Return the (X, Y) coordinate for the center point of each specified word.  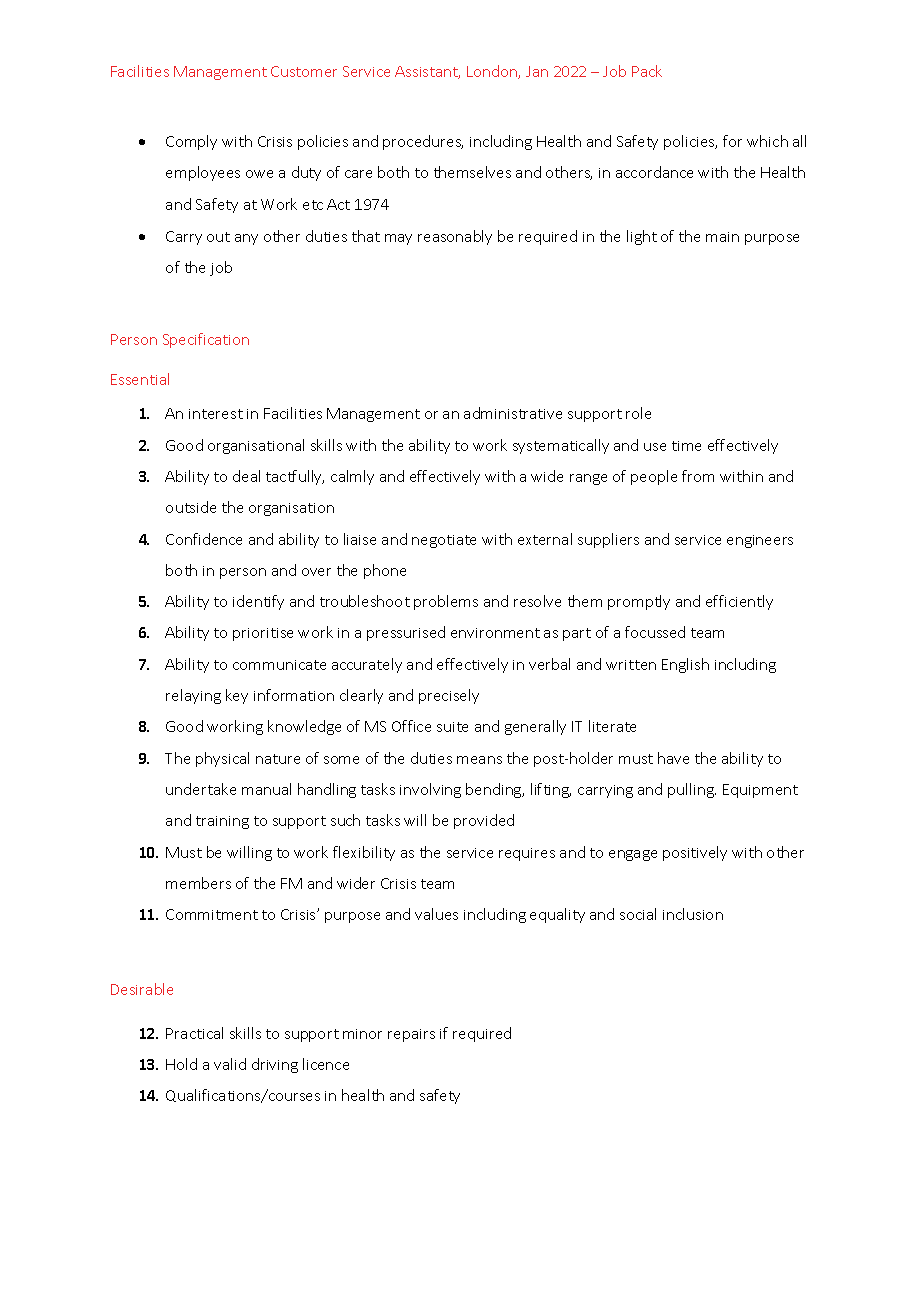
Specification (206, 340)
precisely (449, 696)
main (722, 237)
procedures (423, 142)
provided (484, 821)
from (698, 476)
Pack (647, 71)
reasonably (455, 237)
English (685, 665)
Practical (194, 1033)
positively (695, 853)
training (222, 822)
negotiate (444, 541)
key (237, 696)
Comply (191, 142)
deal (246, 476)
